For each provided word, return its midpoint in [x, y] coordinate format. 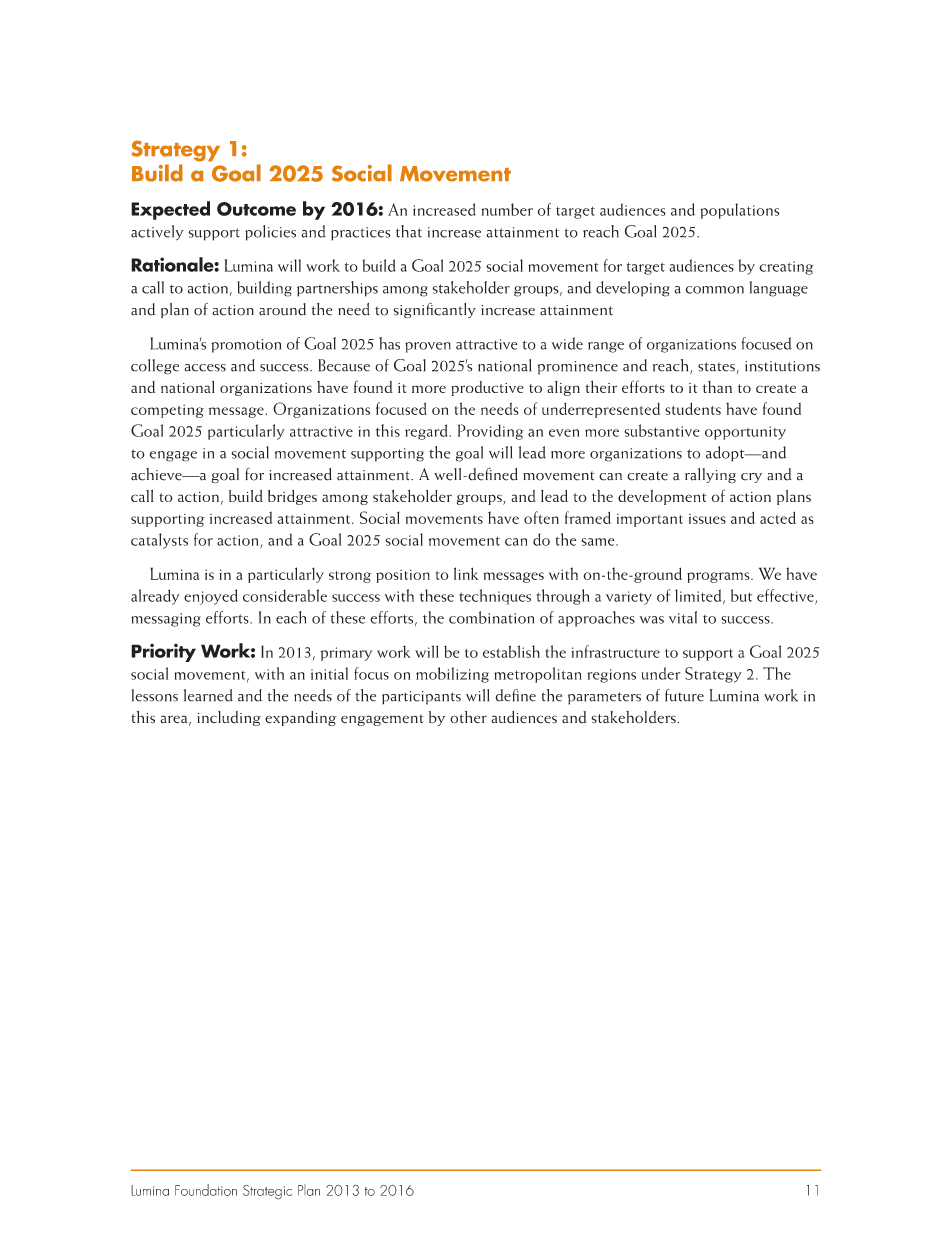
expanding [300, 718]
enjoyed [211, 597]
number [507, 209]
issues [707, 518]
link [466, 573]
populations [739, 211]
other [468, 717]
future [684, 695]
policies [270, 233]
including [229, 718]
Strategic [267, 1192]
